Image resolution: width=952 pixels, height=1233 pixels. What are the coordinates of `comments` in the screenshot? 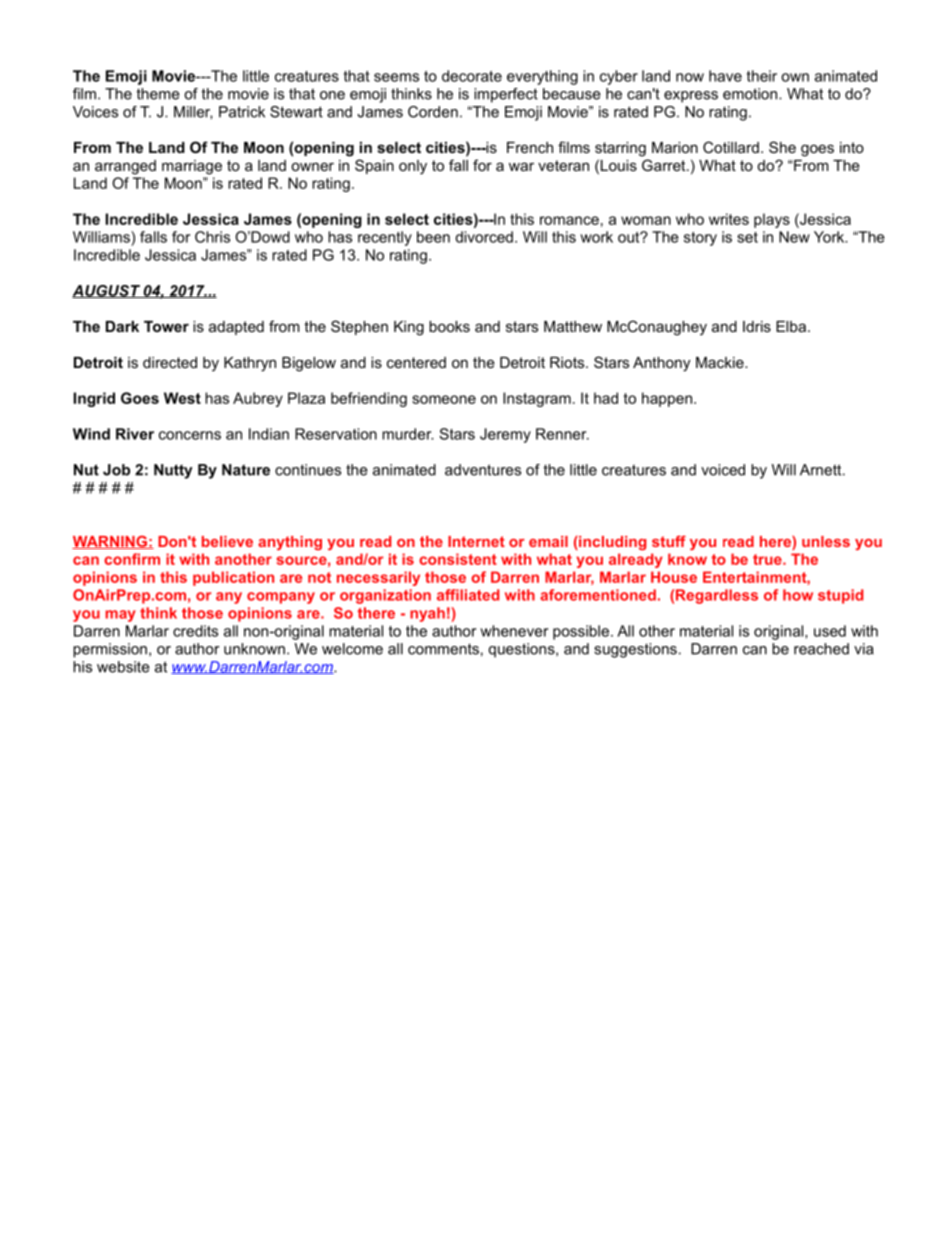 It's located at (443, 649).
